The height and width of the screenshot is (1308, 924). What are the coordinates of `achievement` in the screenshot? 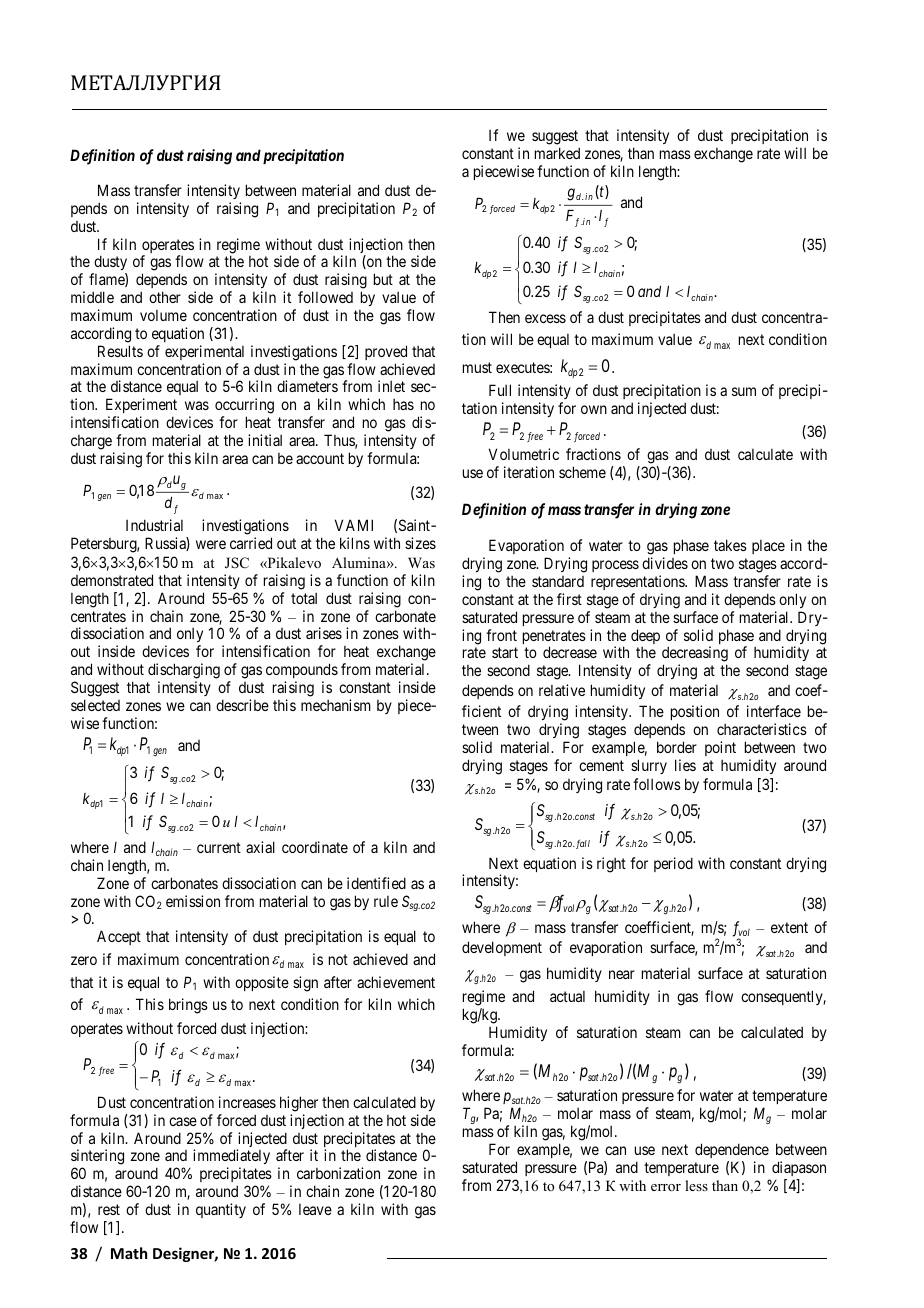 It's located at (396, 982).
